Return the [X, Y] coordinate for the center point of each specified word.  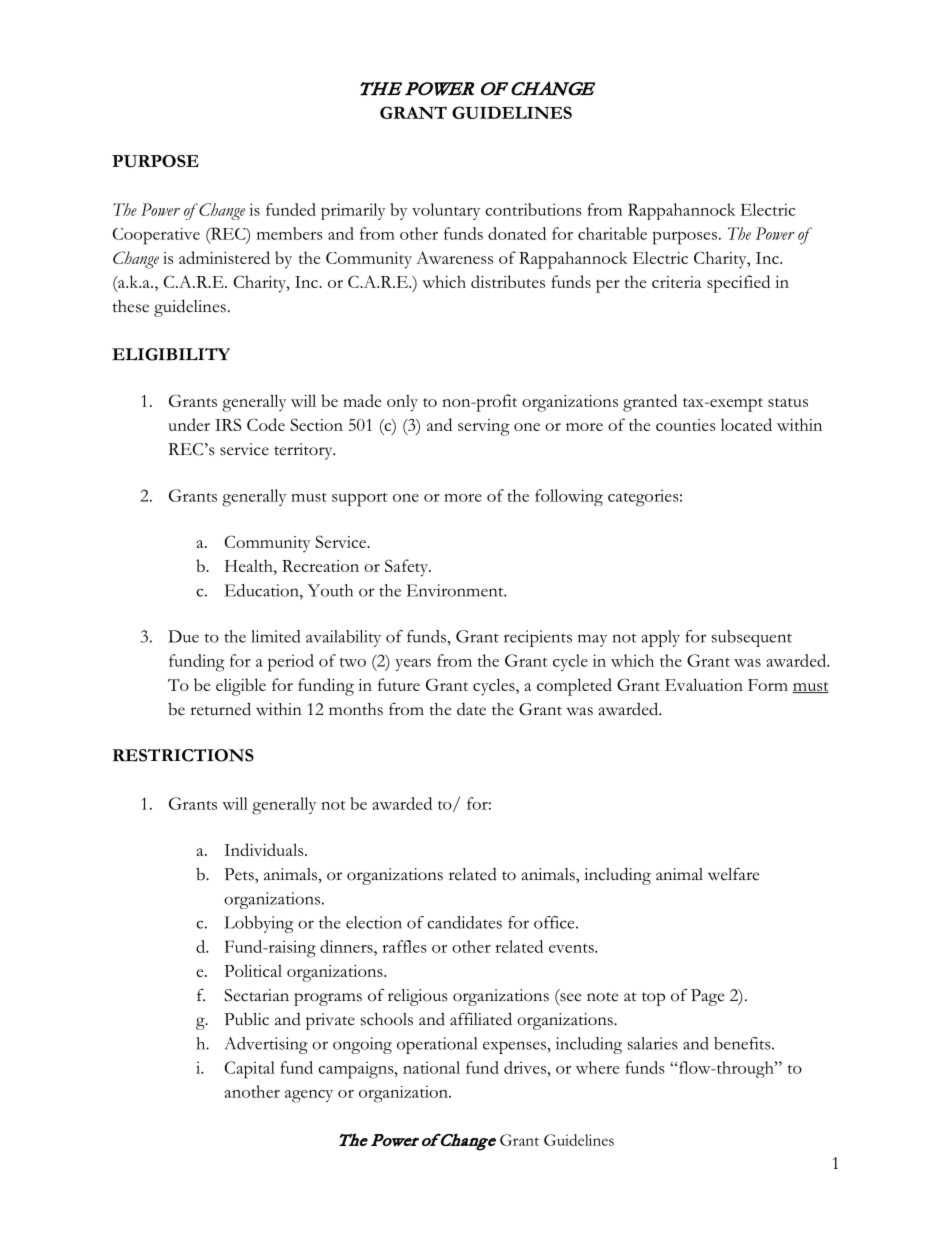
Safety [407, 568]
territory [304, 451]
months [356, 709]
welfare [733, 874]
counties [685, 425]
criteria [676, 282]
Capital [250, 1070]
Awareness [454, 257]
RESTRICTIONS [183, 755]
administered [224, 257]
